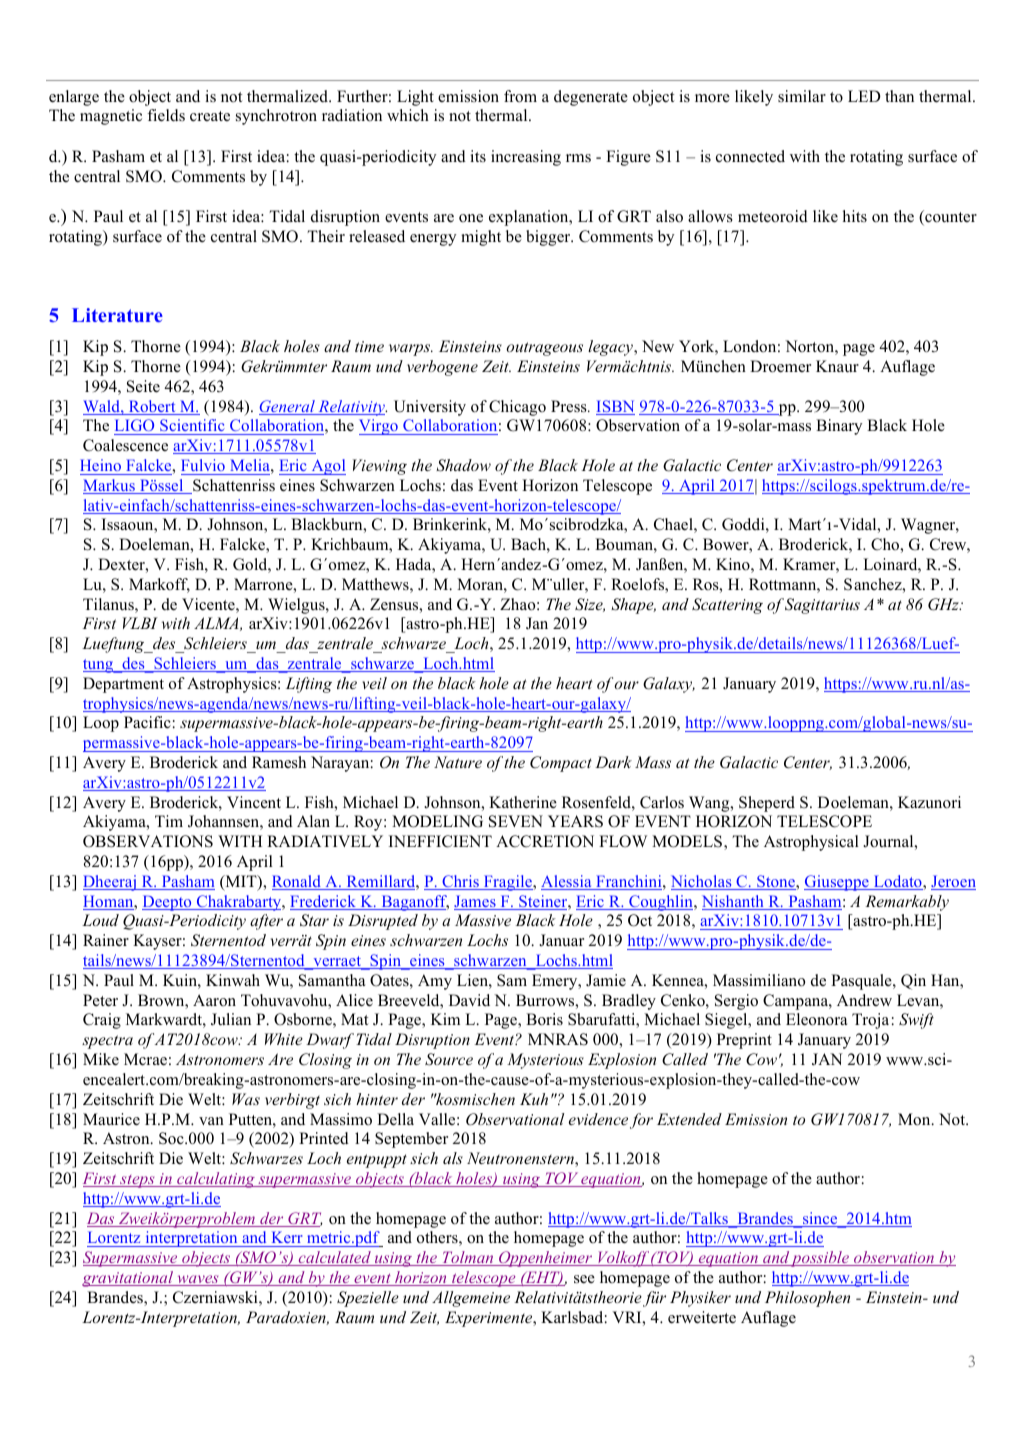 Image resolution: width=1025 pixels, height=1450 pixels. Describe the element at coordinates (526, 158) in the document. I see `increasing` at that location.
